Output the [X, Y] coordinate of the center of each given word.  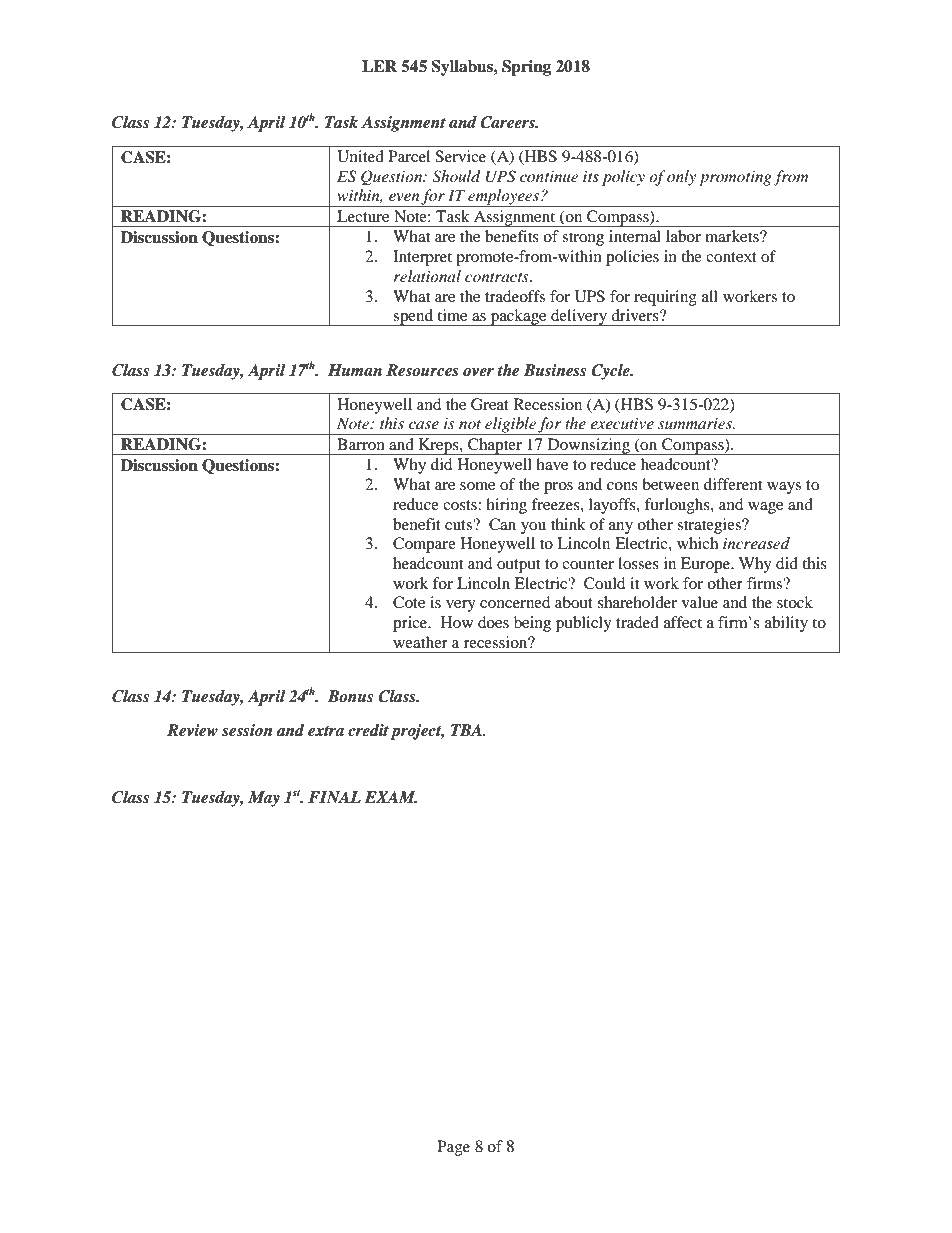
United [360, 156]
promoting [735, 178]
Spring [526, 68]
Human [355, 370]
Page [453, 1148]
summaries [696, 423]
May [264, 799]
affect [683, 622]
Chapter [495, 446]
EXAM [391, 797]
